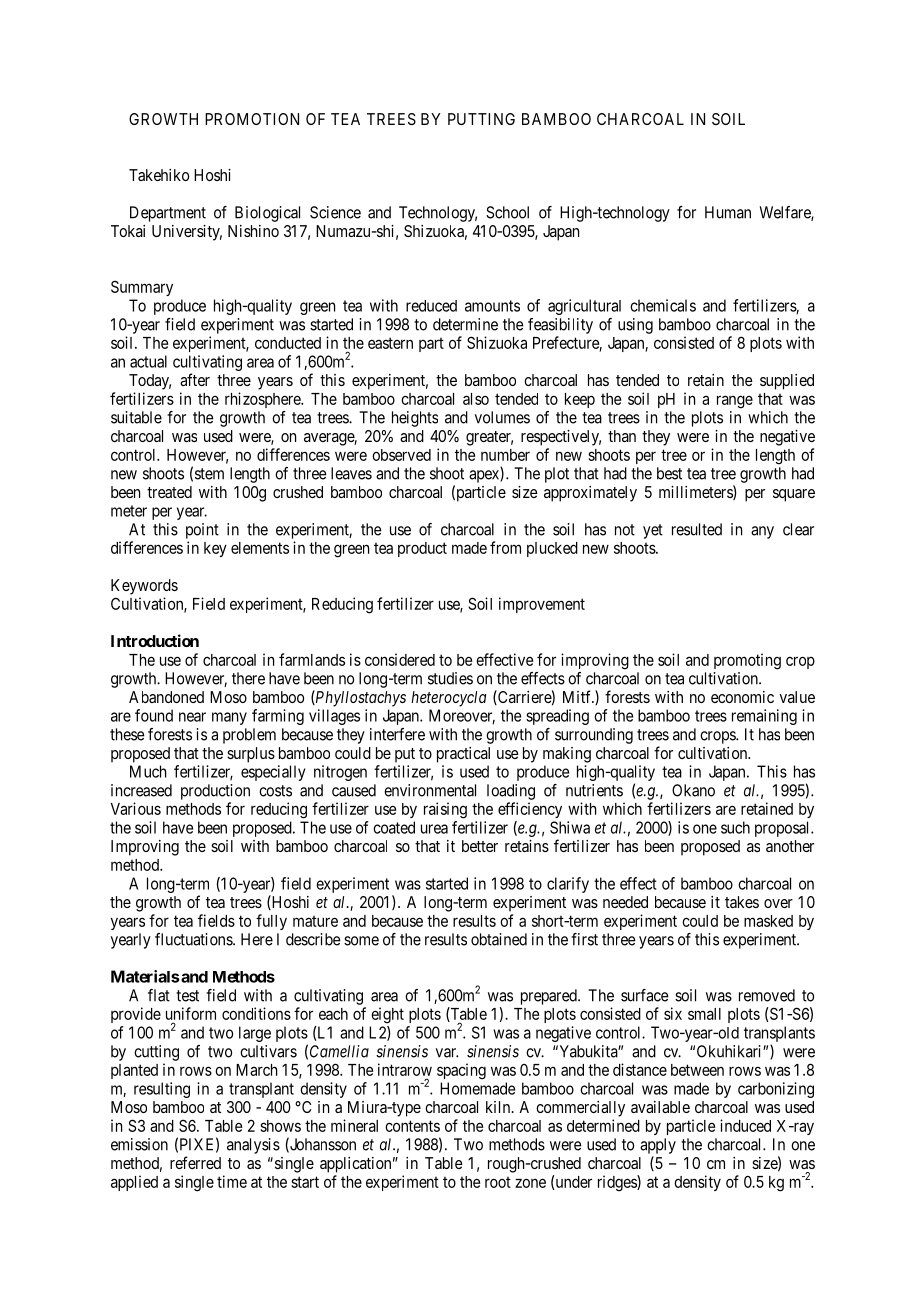 This document has height=1308, width=924. What do you see at coordinates (499, 939) in the document?
I see `obtained` at bounding box center [499, 939].
